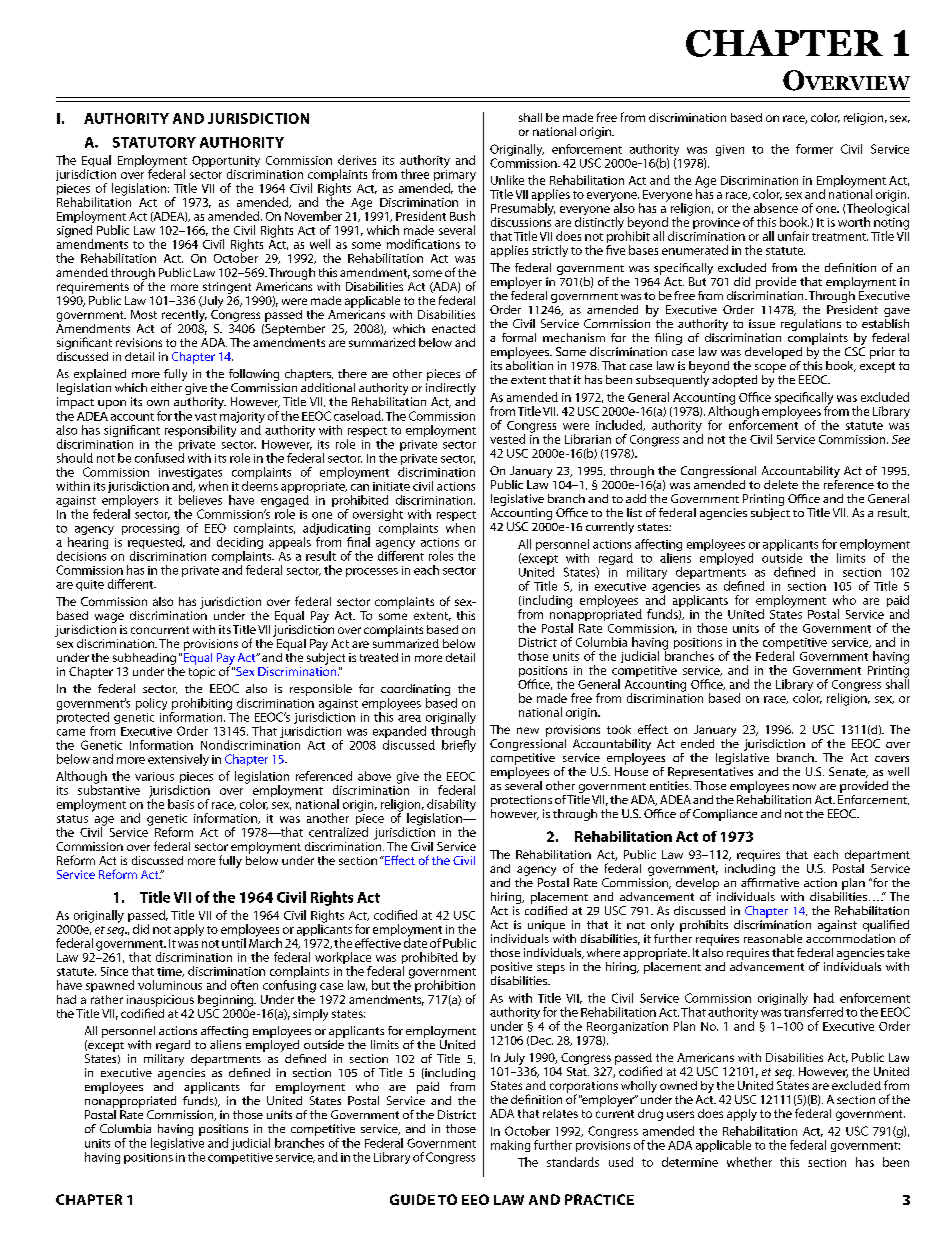 The height and width of the document is (1233, 952). Describe the element at coordinates (412, 1199) in the document. I see `GUIDE` at that location.
